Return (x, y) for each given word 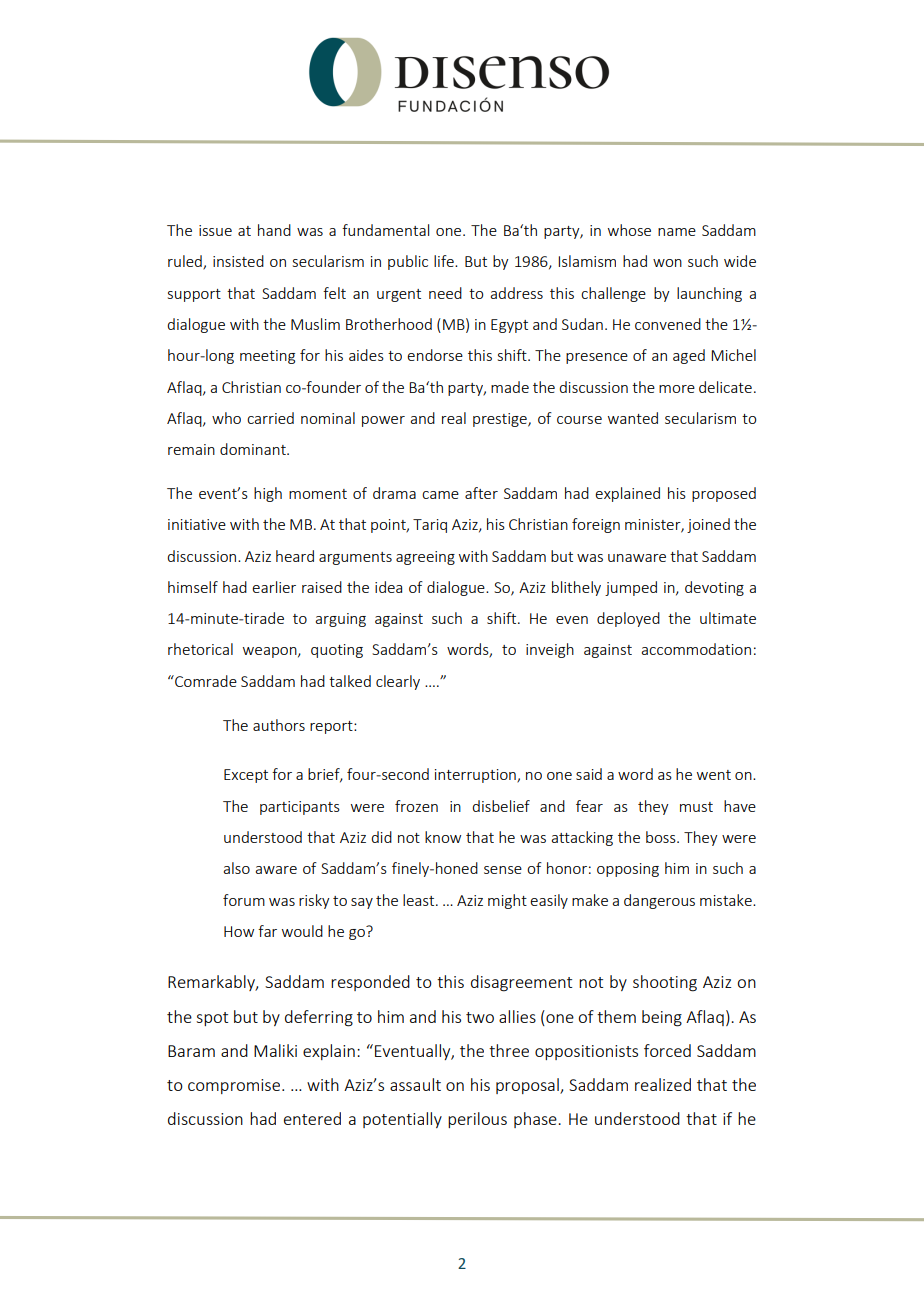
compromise (235, 1086)
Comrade (205, 681)
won (667, 263)
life (445, 261)
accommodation (696, 649)
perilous (477, 1120)
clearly (398, 682)
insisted (238, 261)
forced (667, 1050)
